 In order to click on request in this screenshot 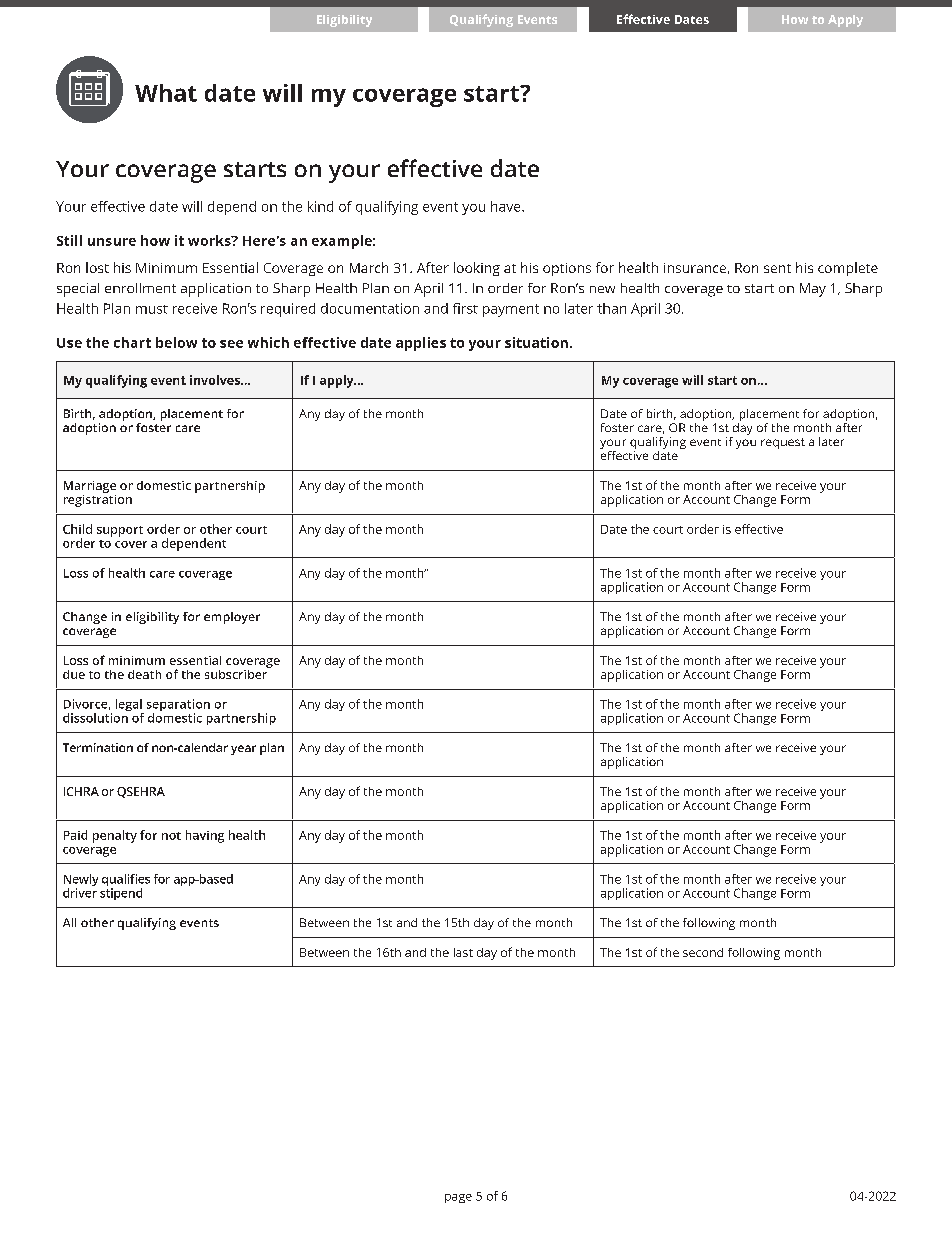, I will do `click(783, 443)`.
